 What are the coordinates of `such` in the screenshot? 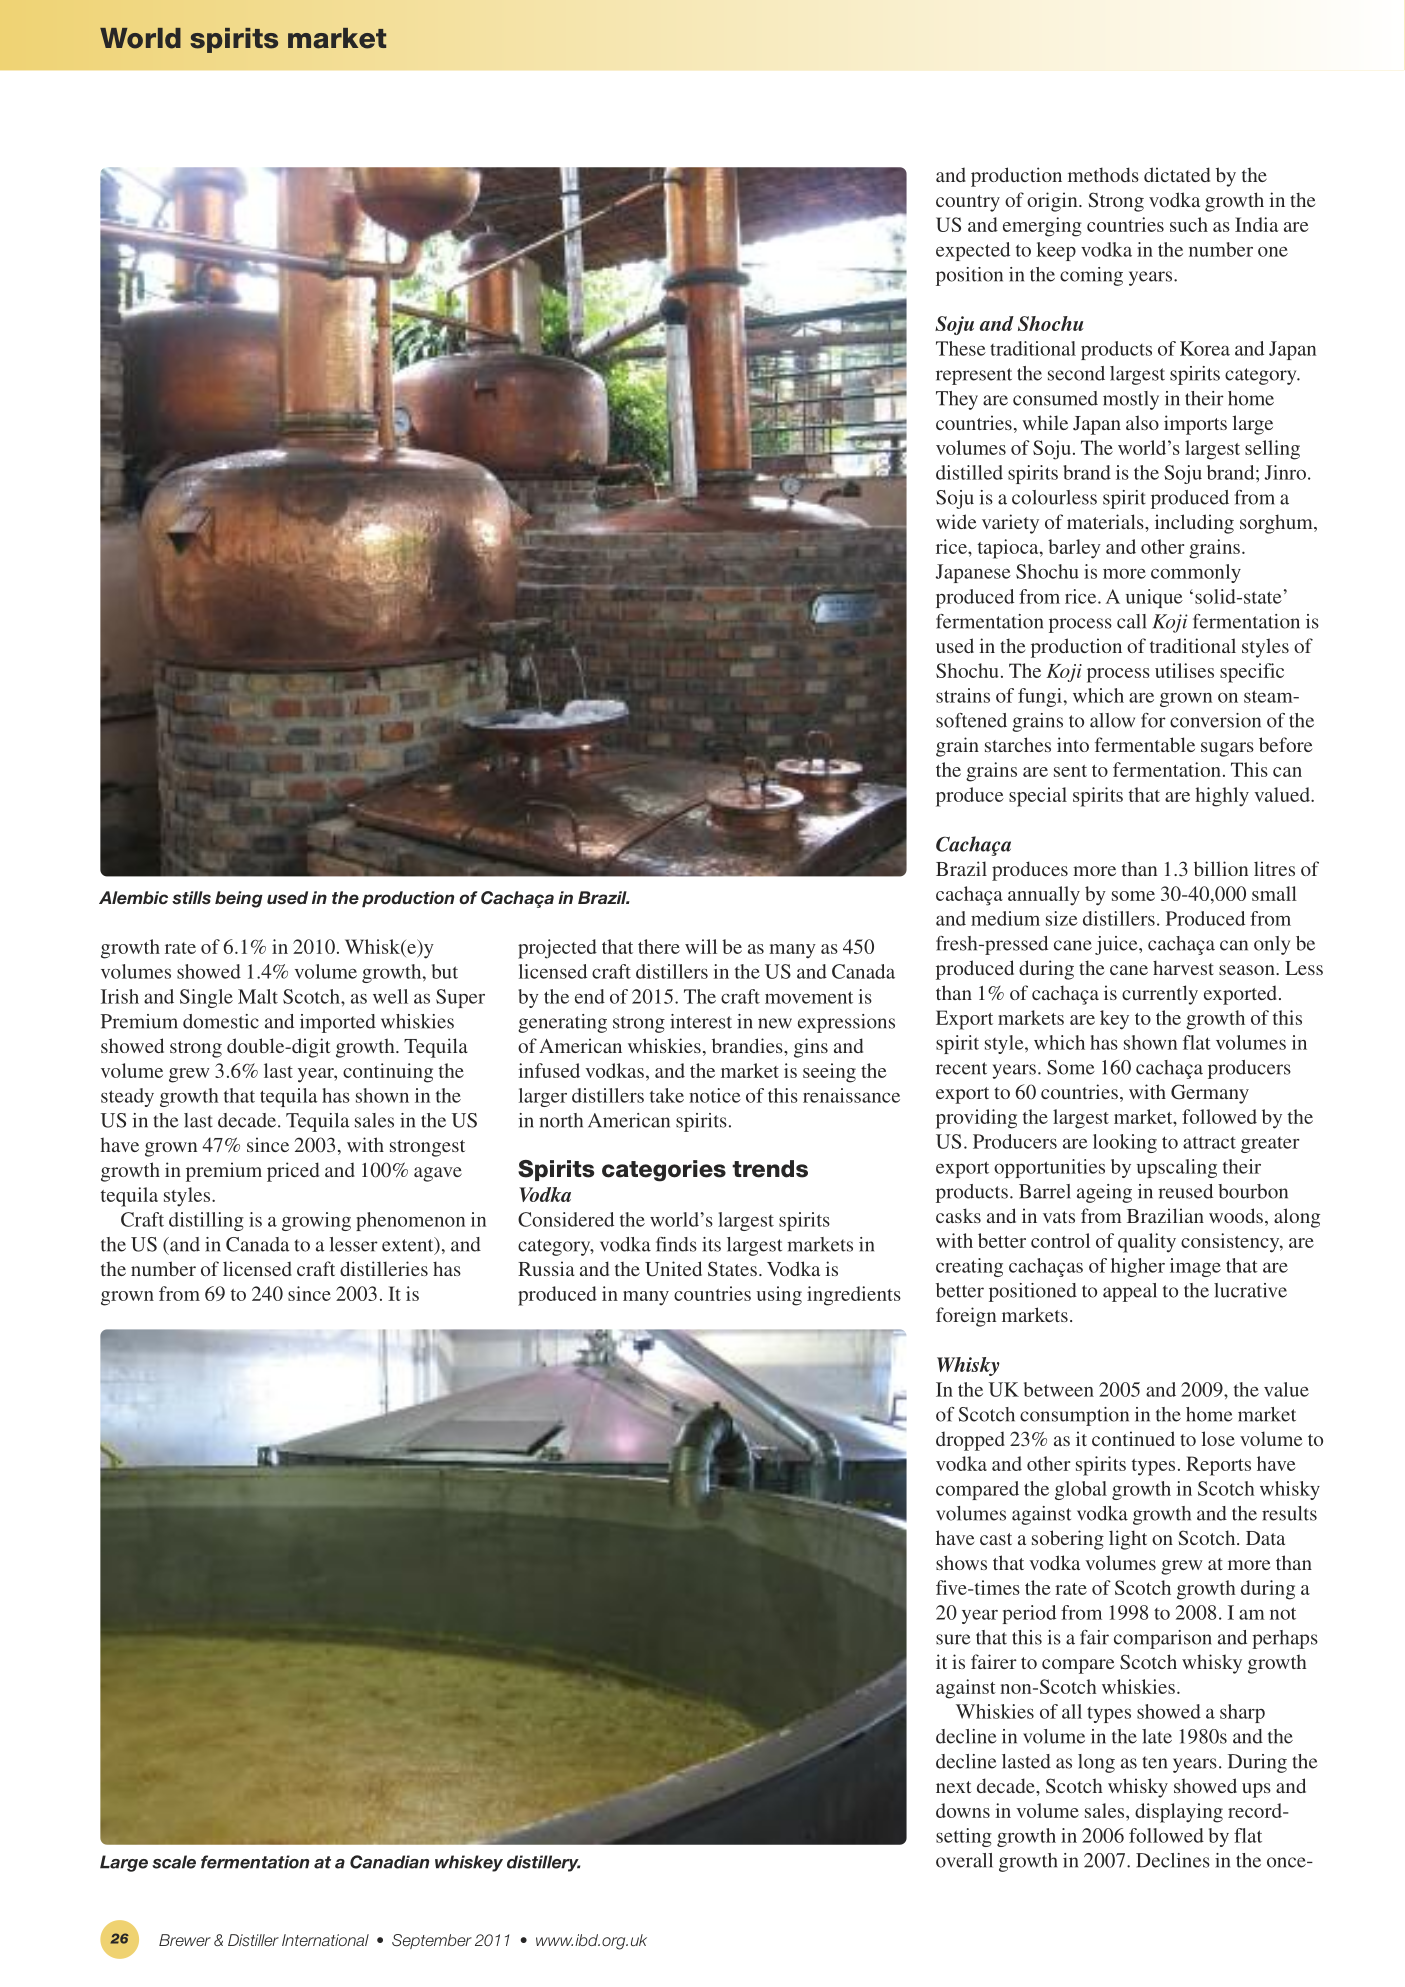 It's located at (1189, 224).
